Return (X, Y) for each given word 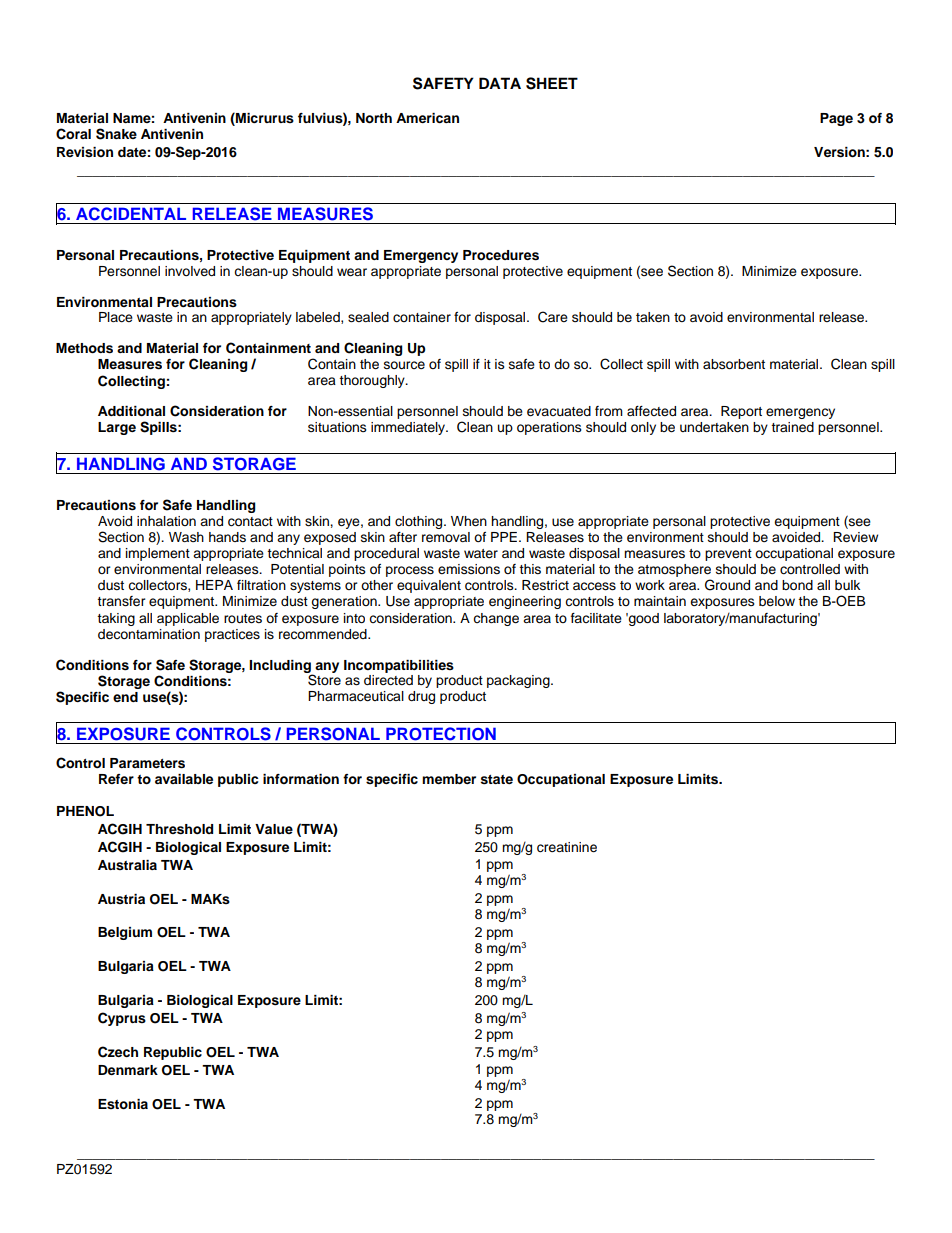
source (404, 365)
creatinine (567, 847)
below (777, 601)
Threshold (179, 829)
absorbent (734, 364)
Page (836, 119)
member (449, 779)
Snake (116, 134)
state (497, 780)
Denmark (128, 1070)
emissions (469, 569)
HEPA (214, 585)
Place (116, 317)
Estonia (123, 1104)
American (427, 118)
